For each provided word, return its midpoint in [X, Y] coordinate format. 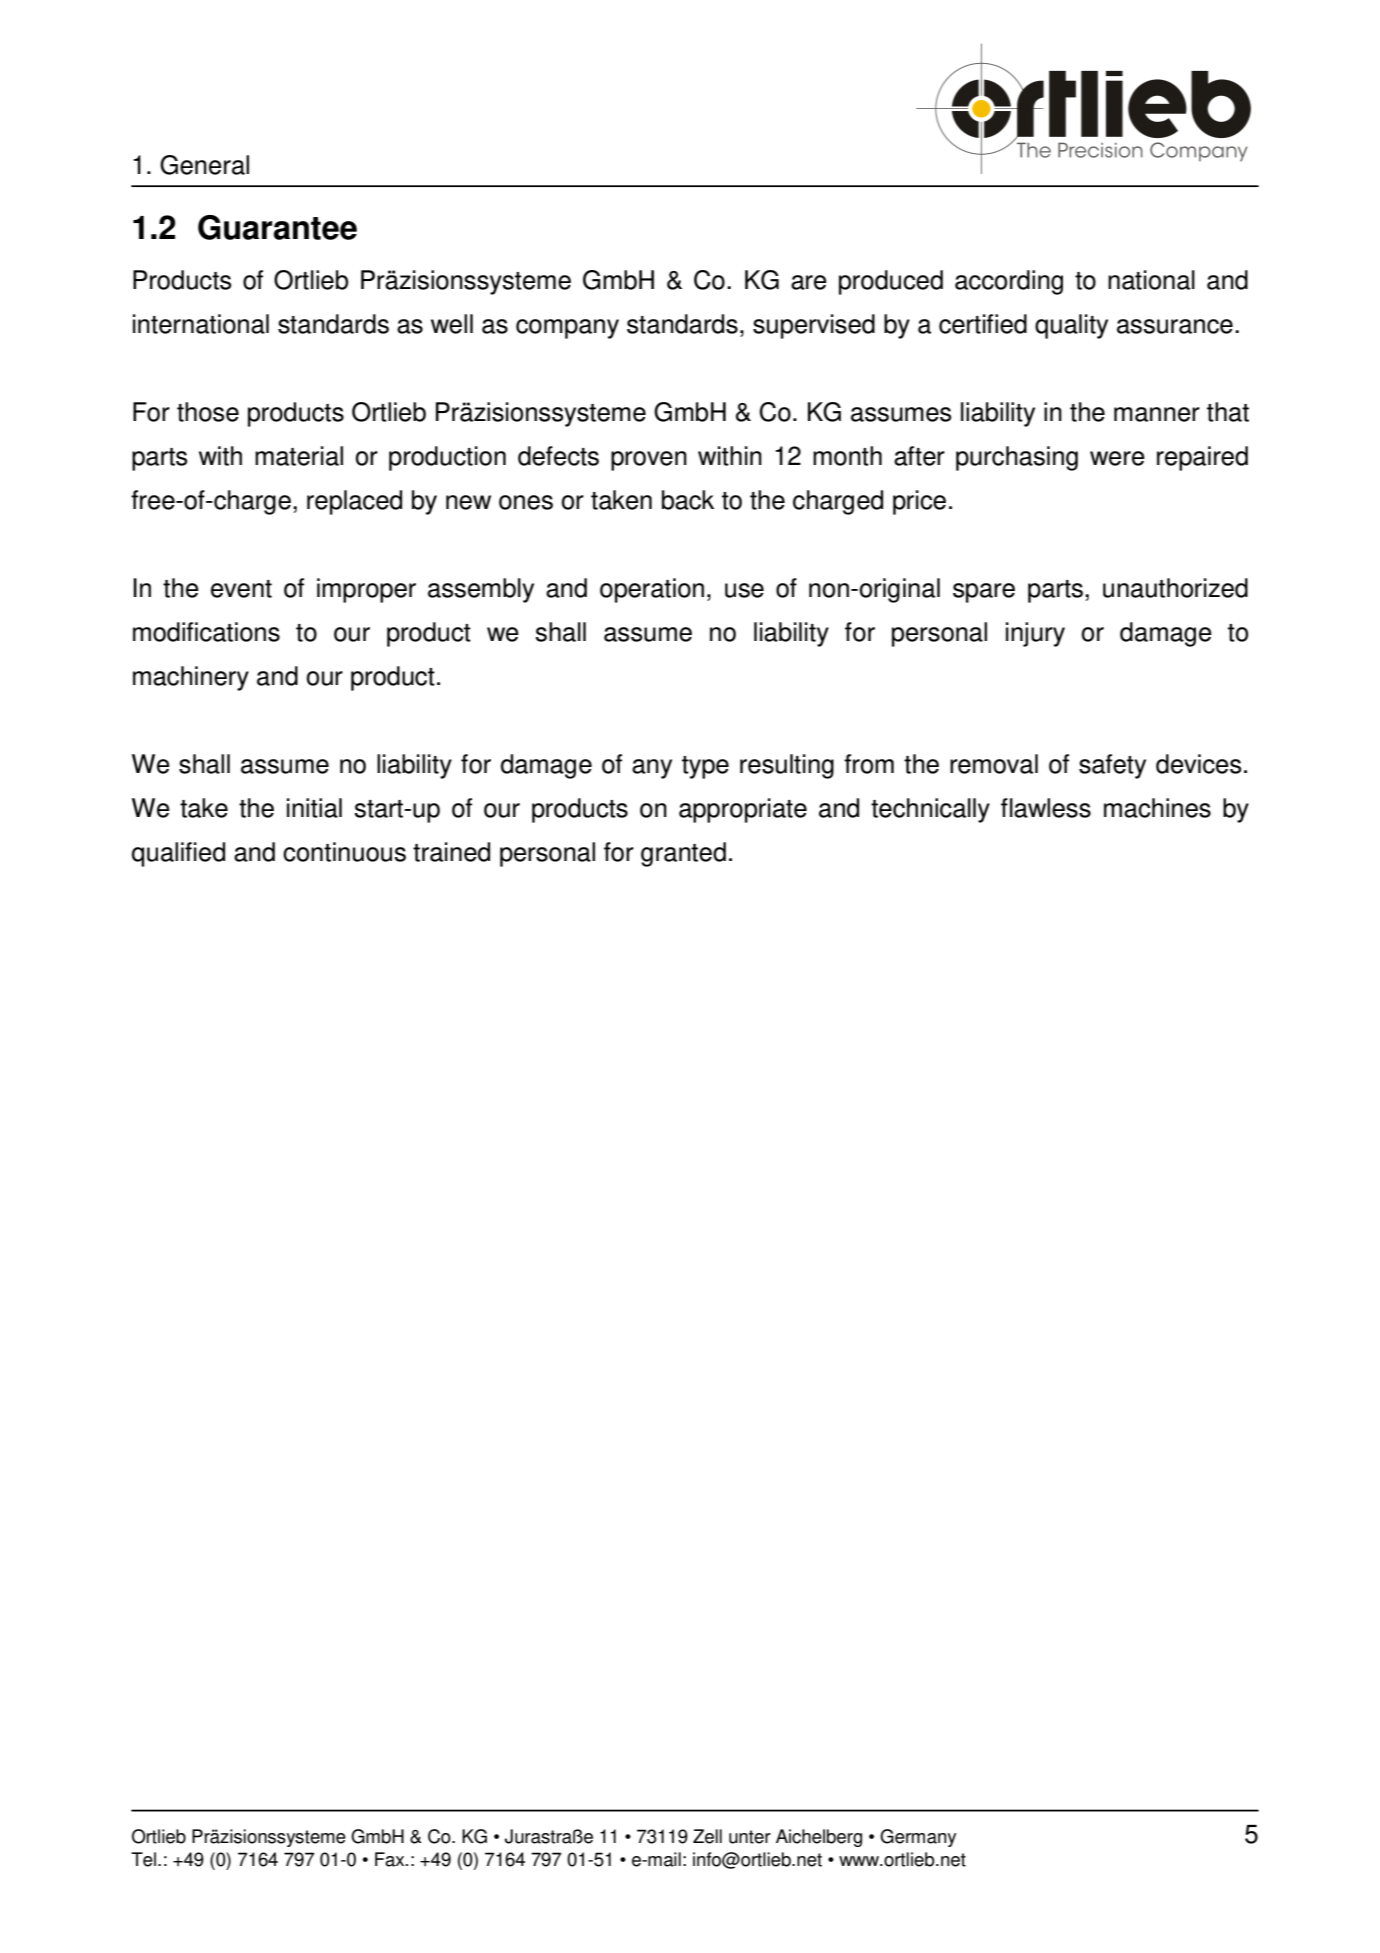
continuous [344, 852]
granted [683, 854]
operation [652, 590]
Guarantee [277, 227]
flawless [1046, 808]
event [241, 589]
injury [1035, 634]
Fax [391, 1859]
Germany [918, 1838]
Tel [143, 1859]
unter [750, 1837]
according [1009, 282]
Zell [707, 1836]
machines [1157, 808]
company [567, 329]
